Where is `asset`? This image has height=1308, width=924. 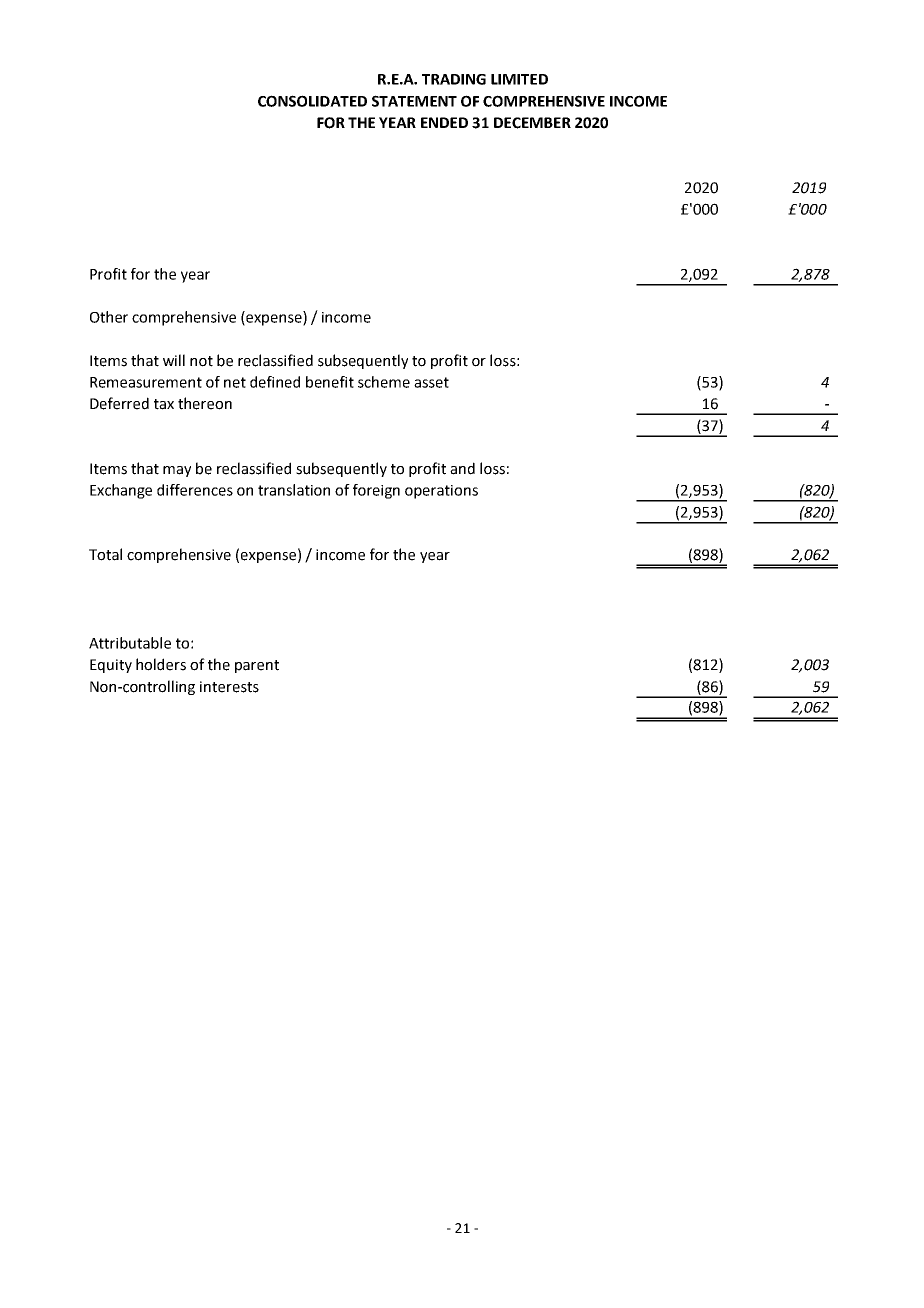
asset is located at coordinates (431, 382).
